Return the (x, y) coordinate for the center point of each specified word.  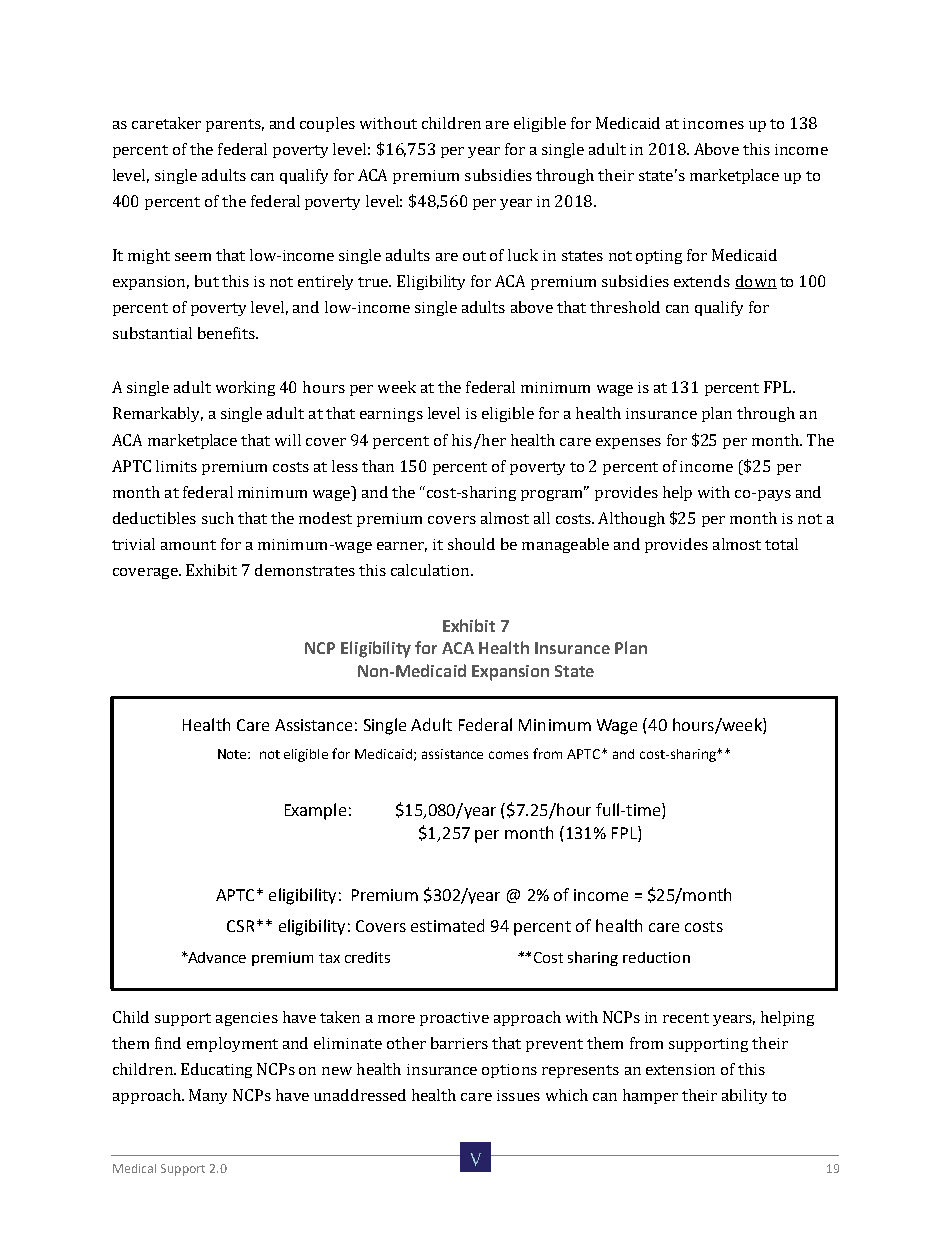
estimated (447, 925)
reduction (656, 957)
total (781, 544)
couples (327, 124)
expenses (628, 443)
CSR (240, 926)
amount (188, 545)
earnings (391, 415)
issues (518, 1095)
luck (523, 255)
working (245, 388)
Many (208, 1096)
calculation (431, 570)
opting (659, 257)
